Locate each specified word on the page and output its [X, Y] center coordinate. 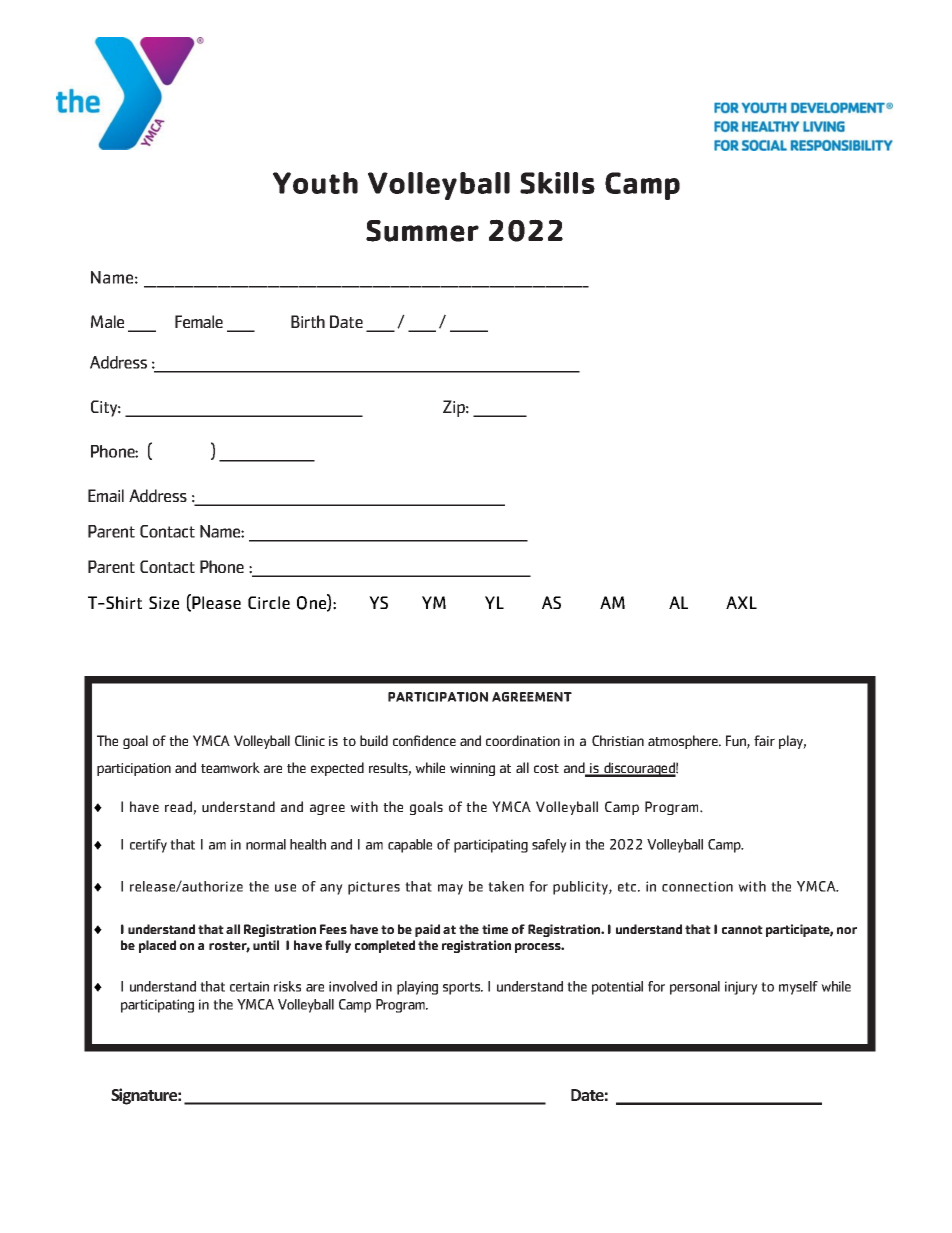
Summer [422, 231]
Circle [269, 602]
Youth [315, 183]
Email [106, 495]
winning [472, 769]
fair [764, 740]
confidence [424, 740]
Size [164, 602]
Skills [557, 183]
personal [695, 988]
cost [546, 768]
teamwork [230, 767]
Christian [618, 740]
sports [463, 988]
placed [157, 946]
